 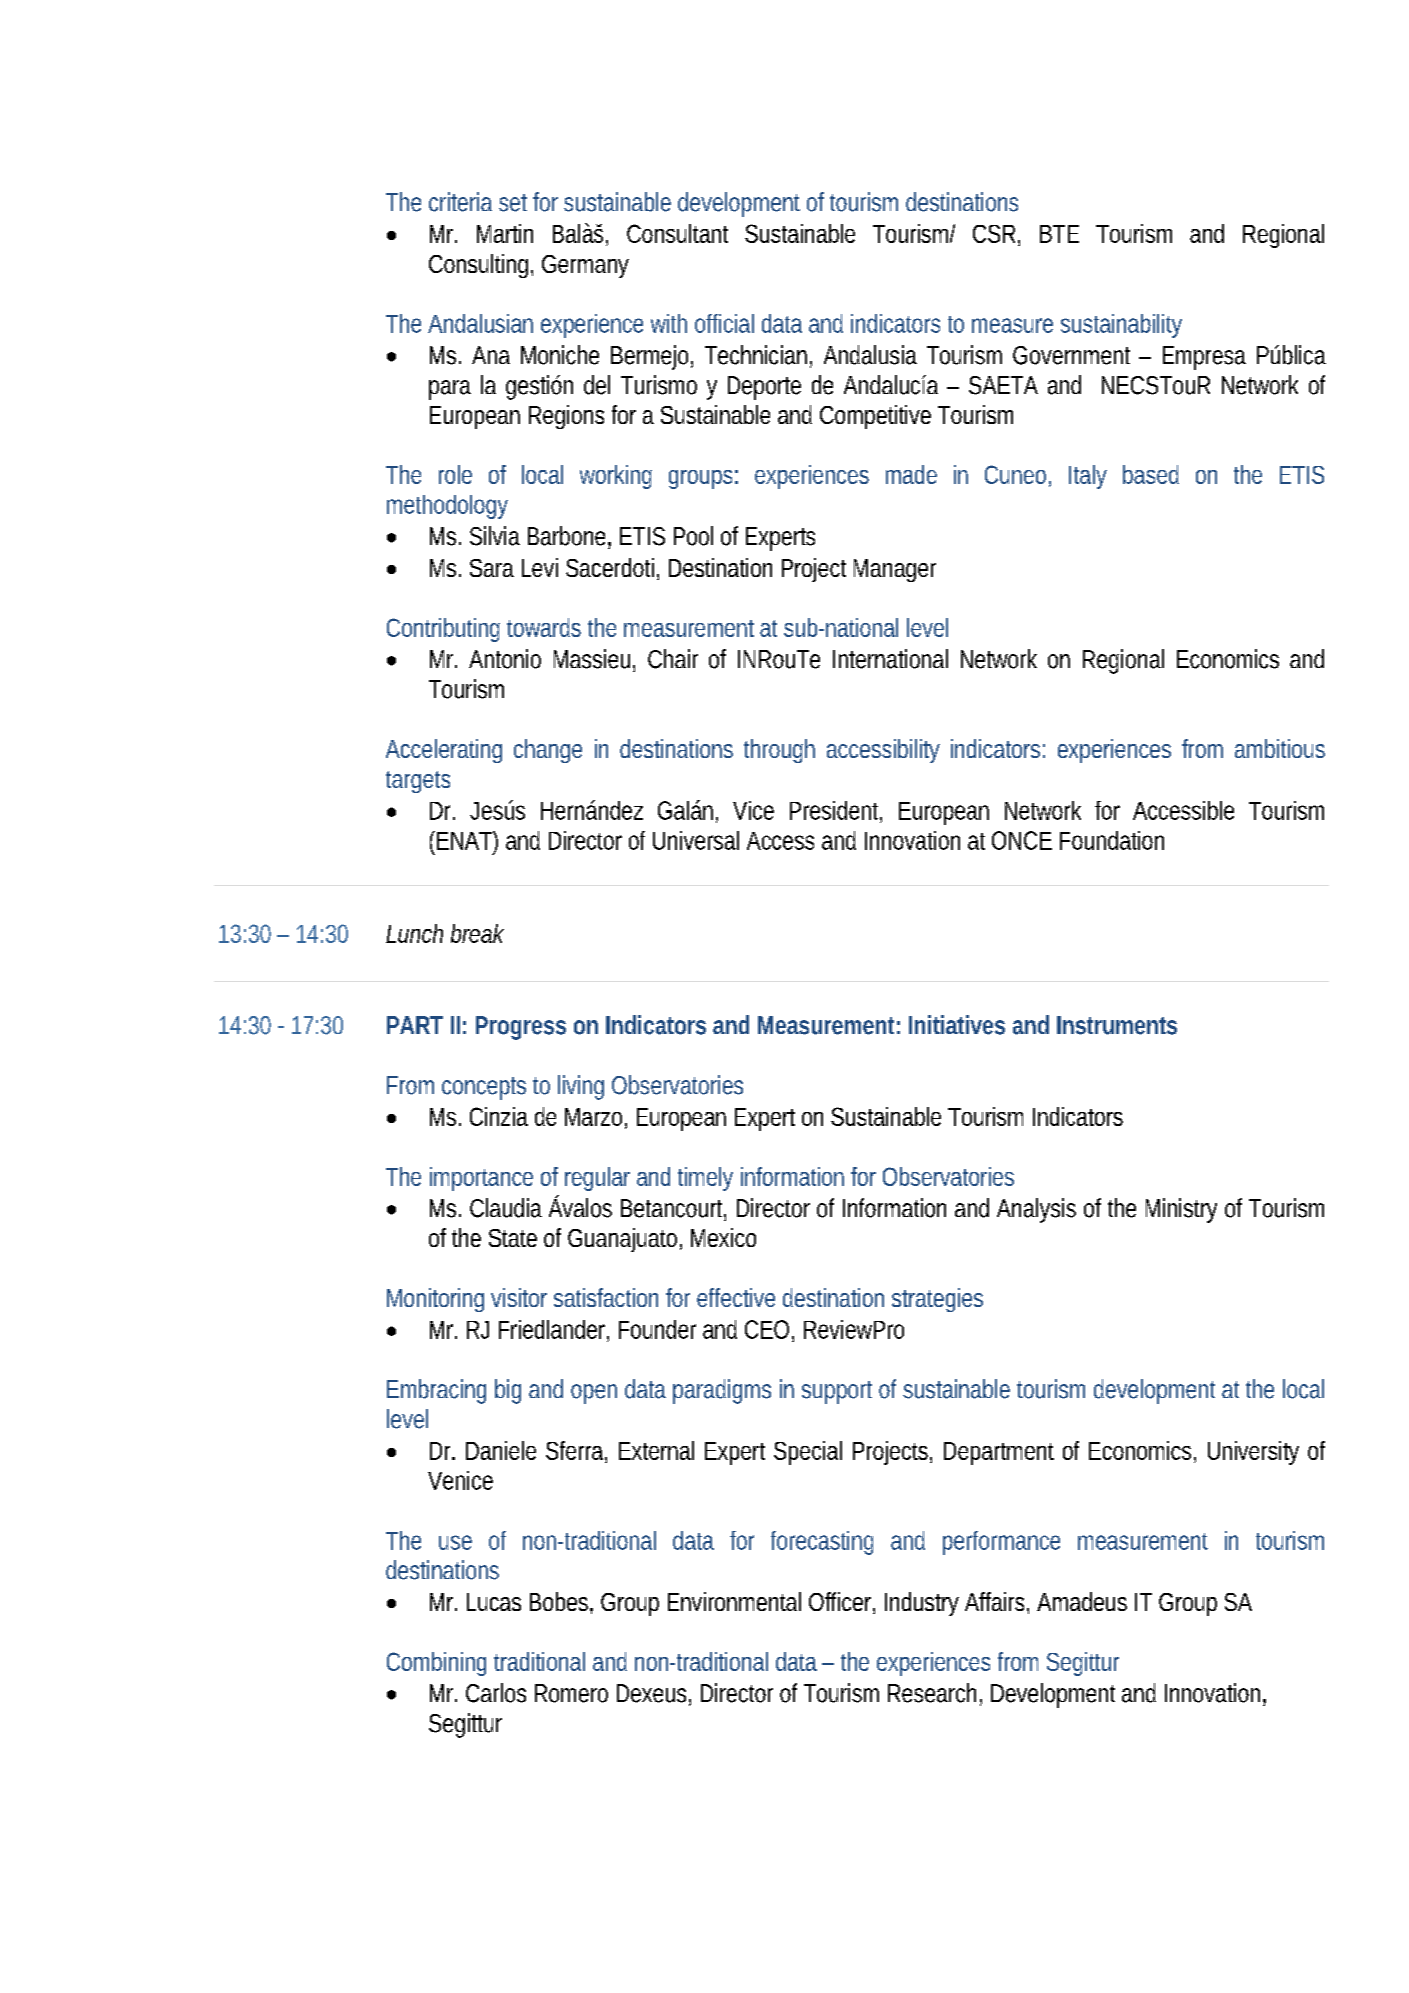 I want to click on Claudia, so click(x=506, y=1208).
